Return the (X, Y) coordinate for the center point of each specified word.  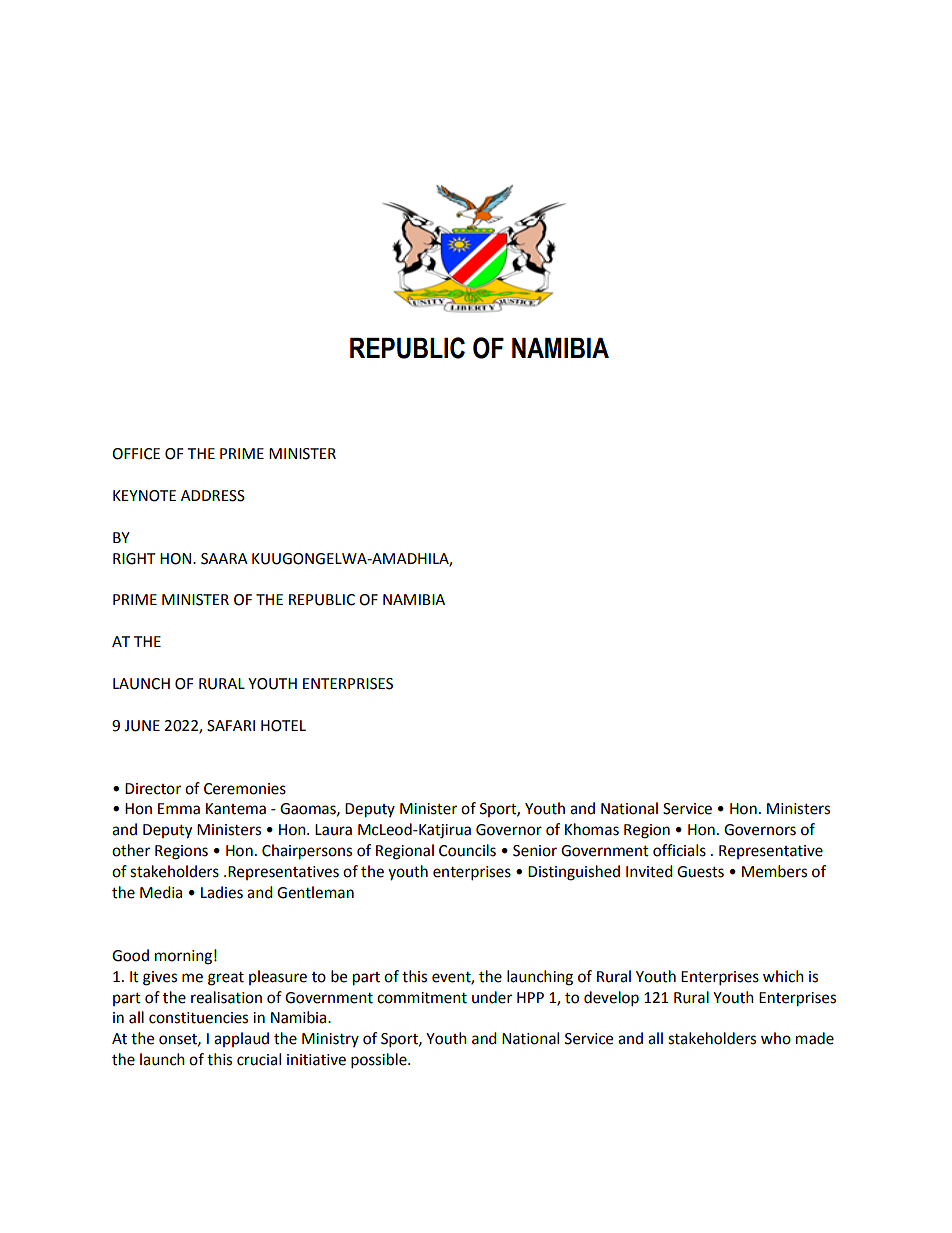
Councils (467, 850)
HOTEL (283, 726)
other (131, 850)
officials (679, 850)
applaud (241, 1039)
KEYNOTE (144, 496)
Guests (700, 872)
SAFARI (231, 726)
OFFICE (136, 454)
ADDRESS (213, 496)
